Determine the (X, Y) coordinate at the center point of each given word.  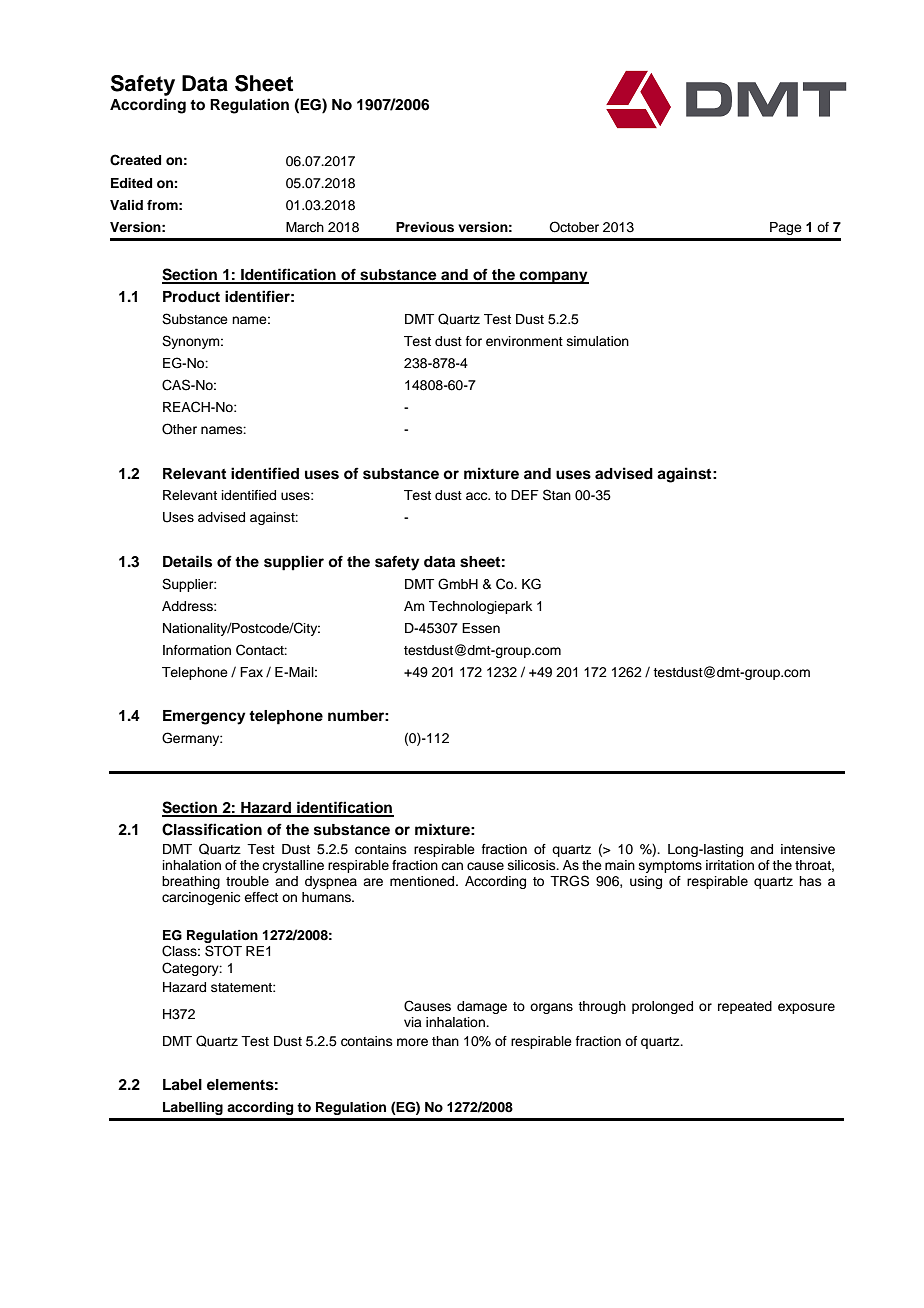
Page (786, 228)
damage (482, 1007)
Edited (131, 183)
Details (187, 561)
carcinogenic (201, 898)
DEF (525, 495)
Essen (481, 628)
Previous (425, 227)
